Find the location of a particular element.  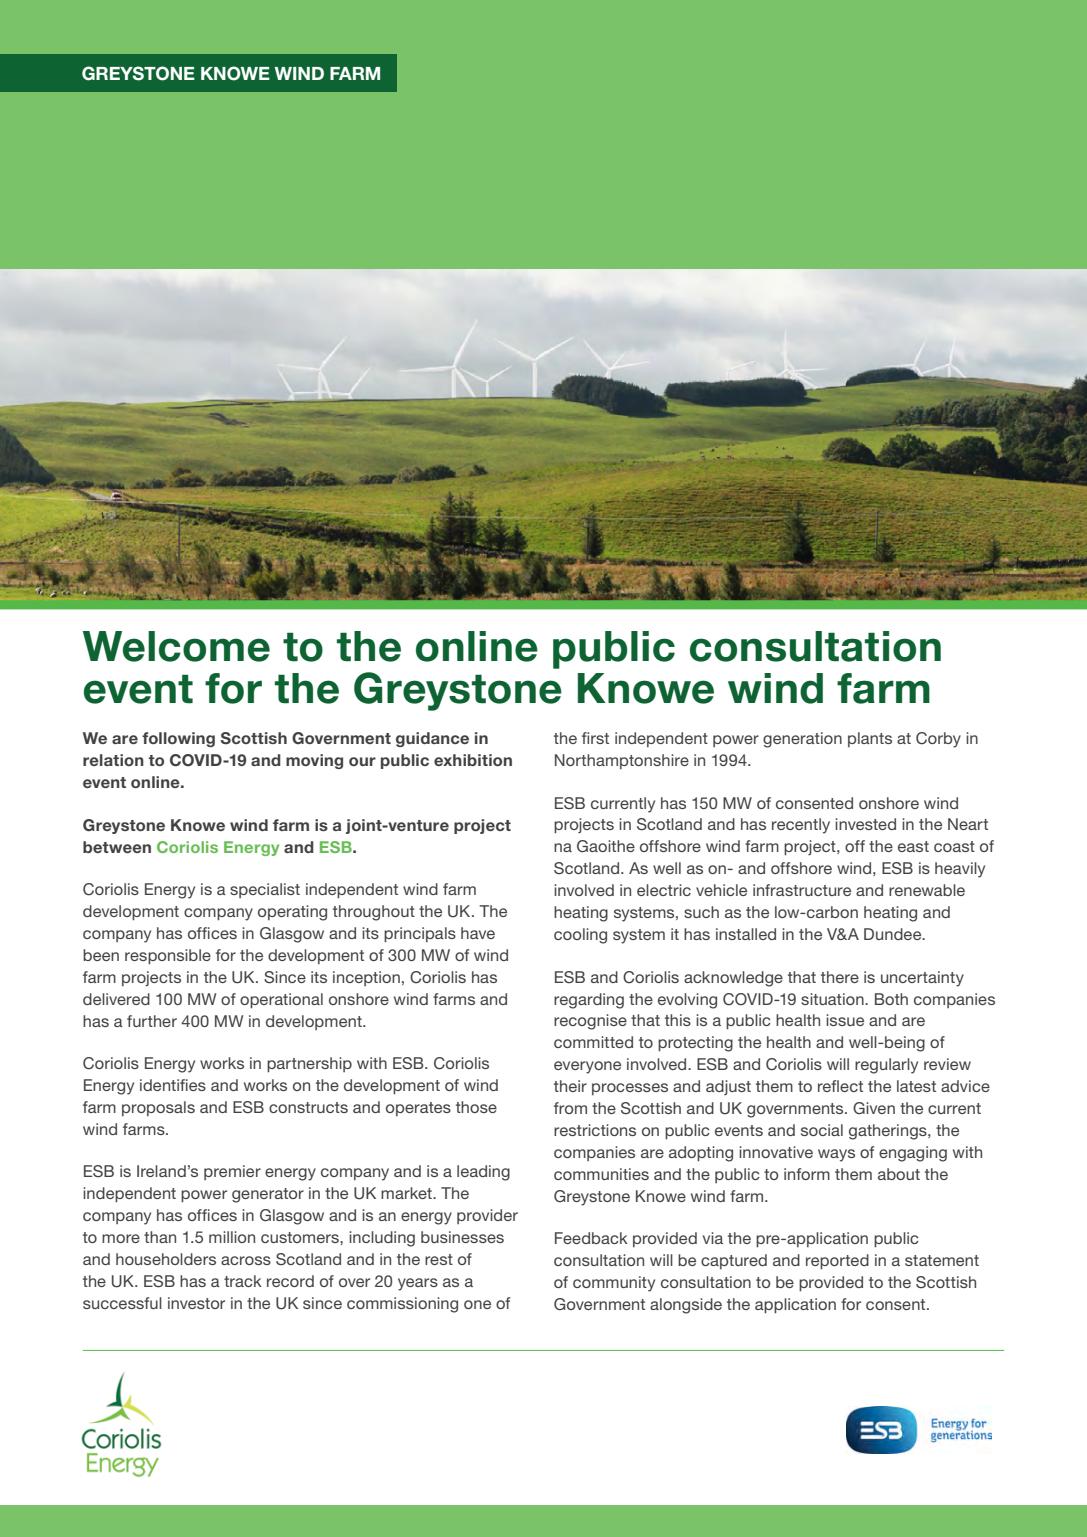

there is located at coordinates (840, 977).
